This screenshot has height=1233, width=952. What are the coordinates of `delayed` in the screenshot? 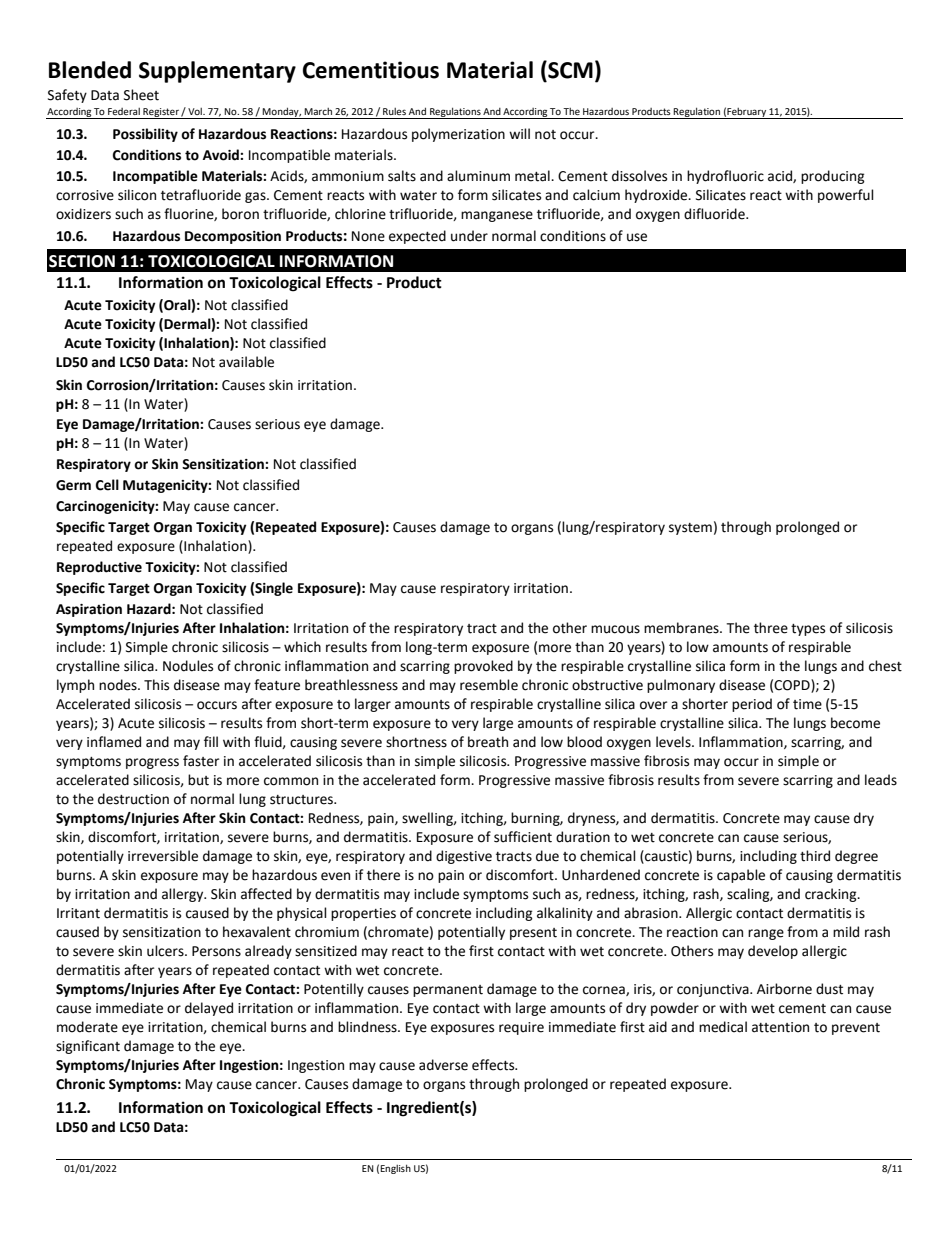 It's located at (209, 1009).
